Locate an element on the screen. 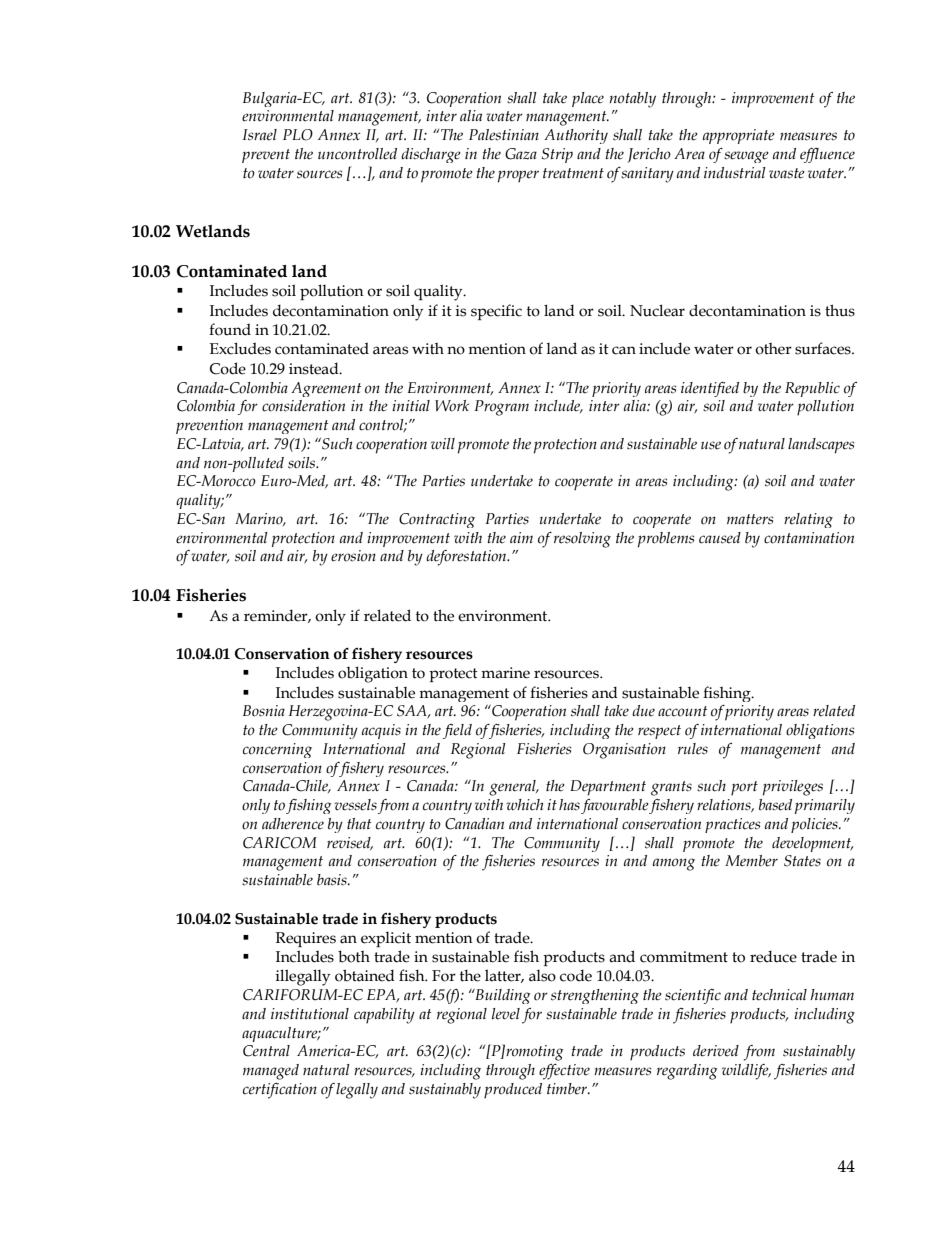 This screenshot has height=1233, width=952. appropriate is located at coordinates (739, 136).
